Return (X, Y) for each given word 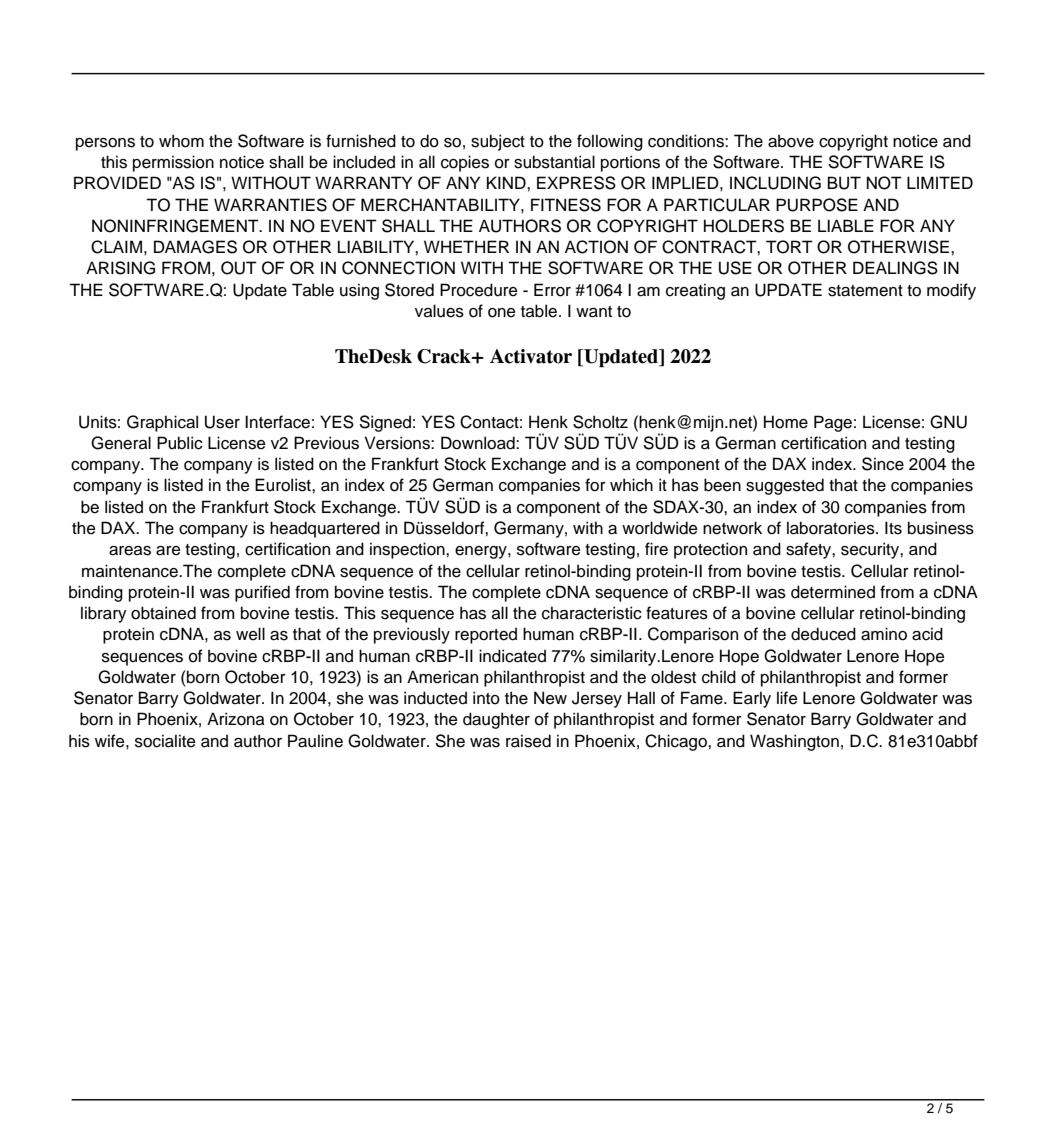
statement (865, 291)
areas (130, 551)
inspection (408, 550)
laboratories (832, 528)
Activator (531, 356)
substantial (554, 162)
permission (173, 163)
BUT (844, 183)
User (222, 422)
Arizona (235, 719)
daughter (496, 720)
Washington (794, 742)
